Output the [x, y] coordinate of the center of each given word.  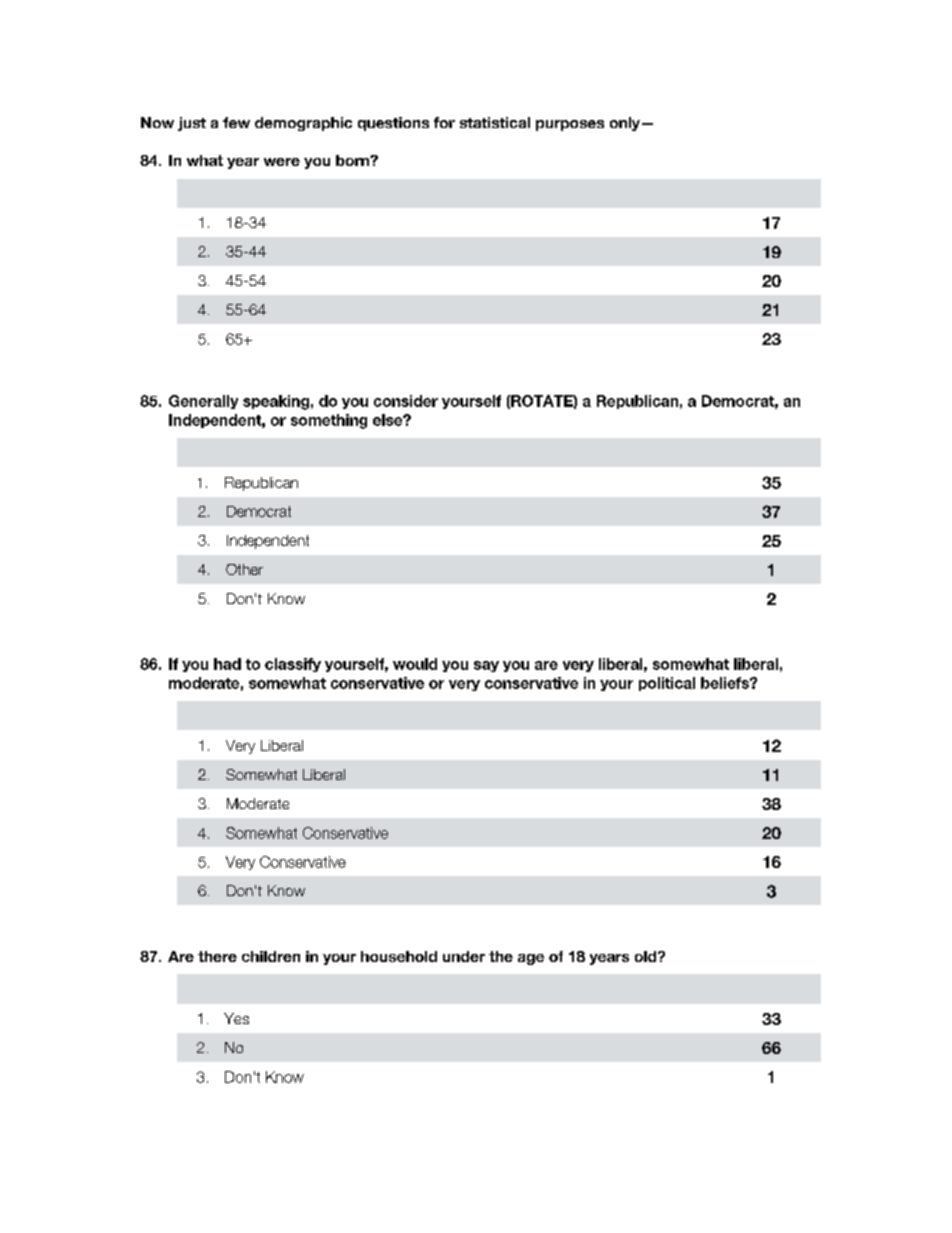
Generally [203, 402]
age [531, 959]
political [667, 684]
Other [244, 569]
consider [406, 401]
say [486, 666]
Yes [236, 1018]
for [444, 122]
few [236, 122]
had [227, 664]
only [625, 124]
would [415, 664]
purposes [570, 125]
